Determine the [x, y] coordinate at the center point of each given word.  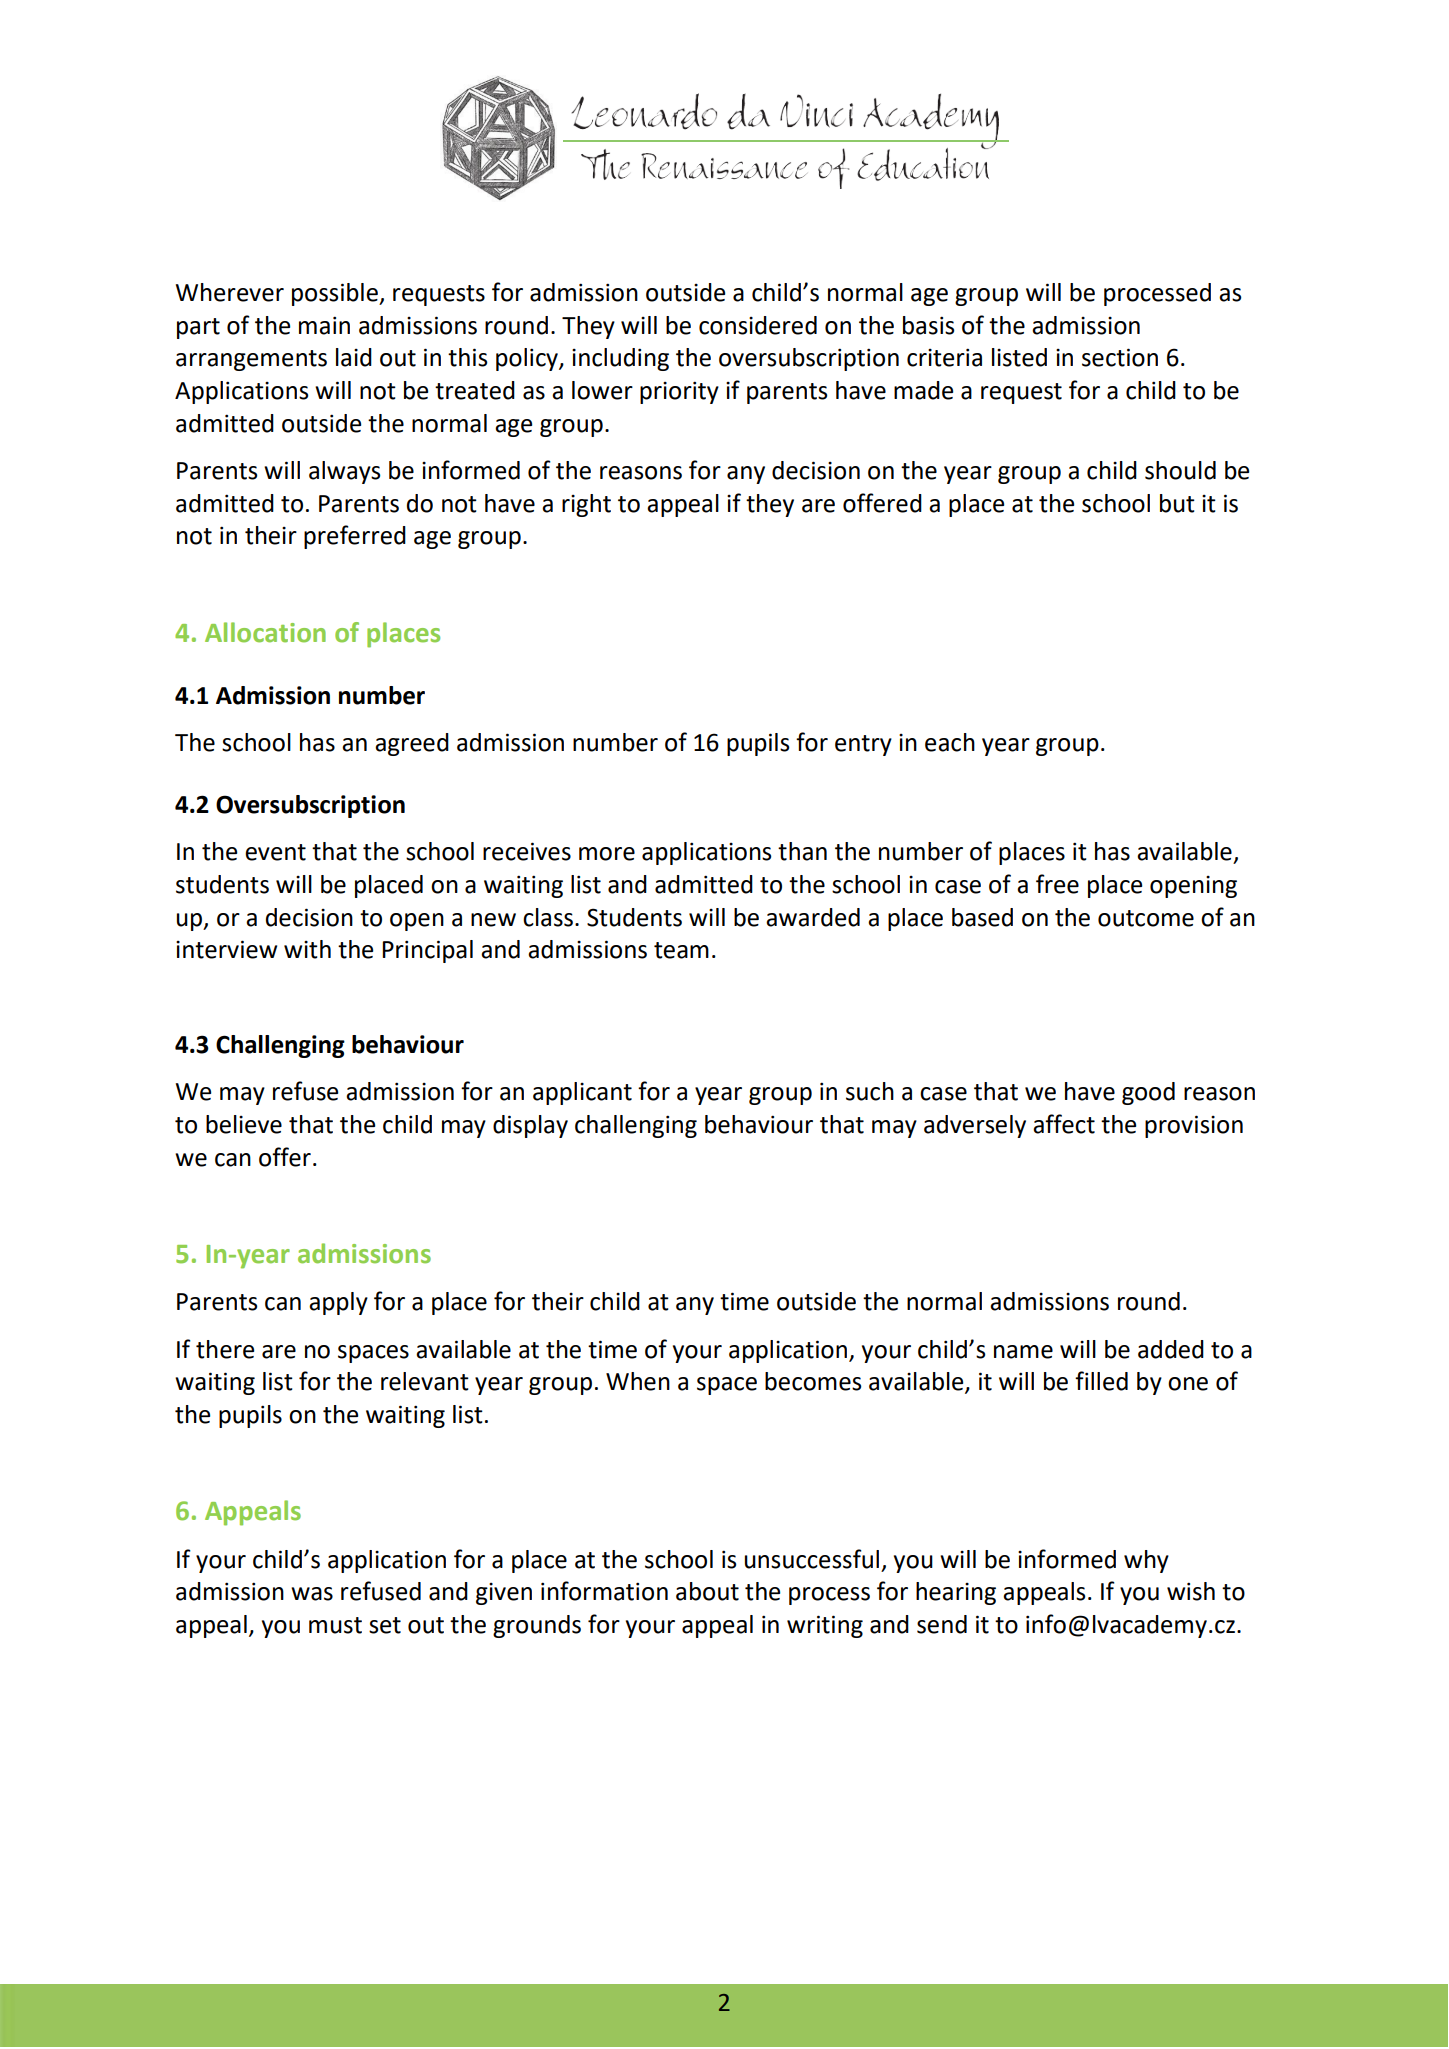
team [681, 950]
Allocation [265, 632]
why [1146, 1561]
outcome [1146, 918]
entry [863, 745]
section [1120, 357]
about [707, 1591]
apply [338, 1303]
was [312, 1594]
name [1023, 1352]
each [950, 742]
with [307, 949]
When [638, 1381]
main [324, 325]
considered [758, 325]
